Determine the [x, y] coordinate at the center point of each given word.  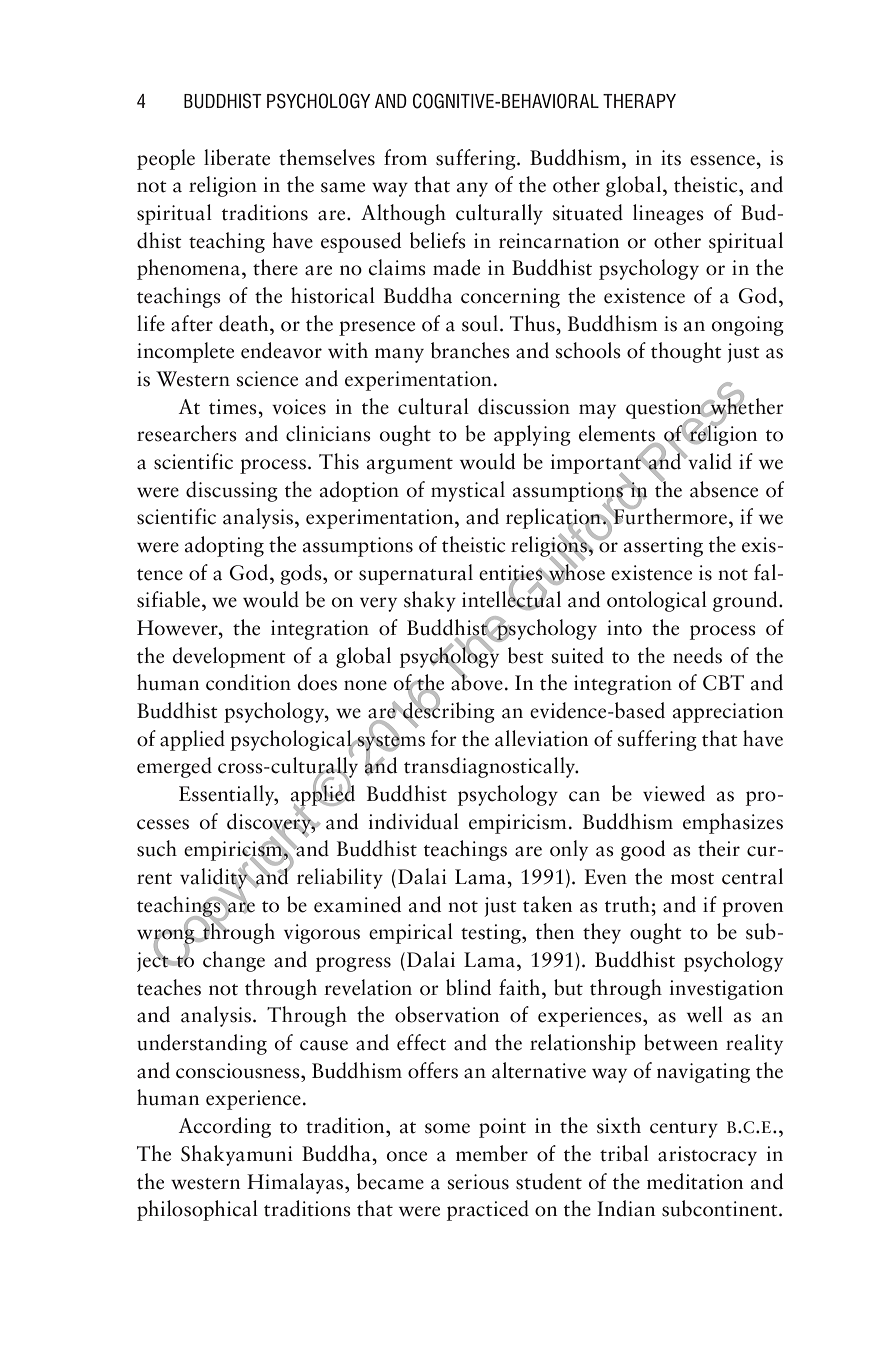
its [671, 158]
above [477, 681]
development [229, 657]
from [405, 157]
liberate [237, 157]
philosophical [197, 1210]
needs [697, 655]
